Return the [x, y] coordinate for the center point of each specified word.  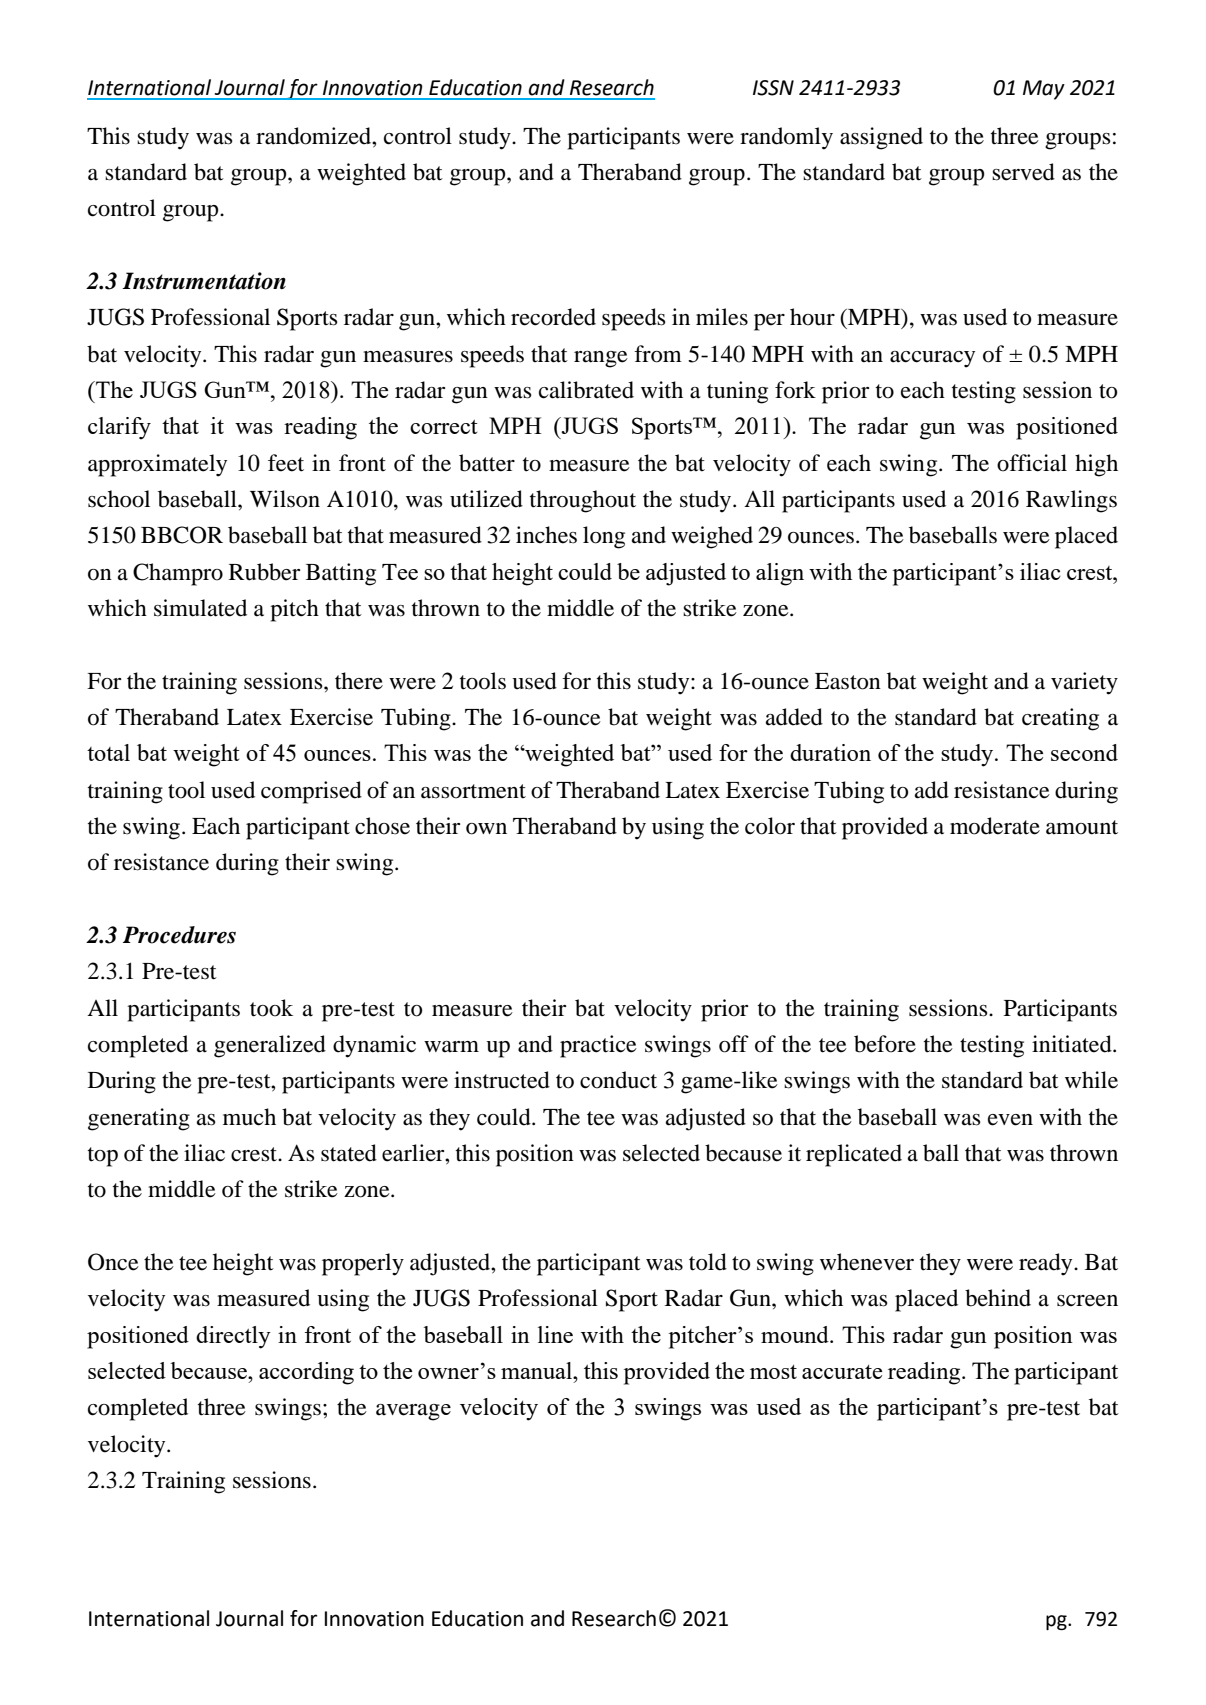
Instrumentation [204, 281]
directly [233, 1337]
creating [1060, 719]
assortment [473, 791]
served [1023, 172]
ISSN [773, 88]
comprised [311, 792]
